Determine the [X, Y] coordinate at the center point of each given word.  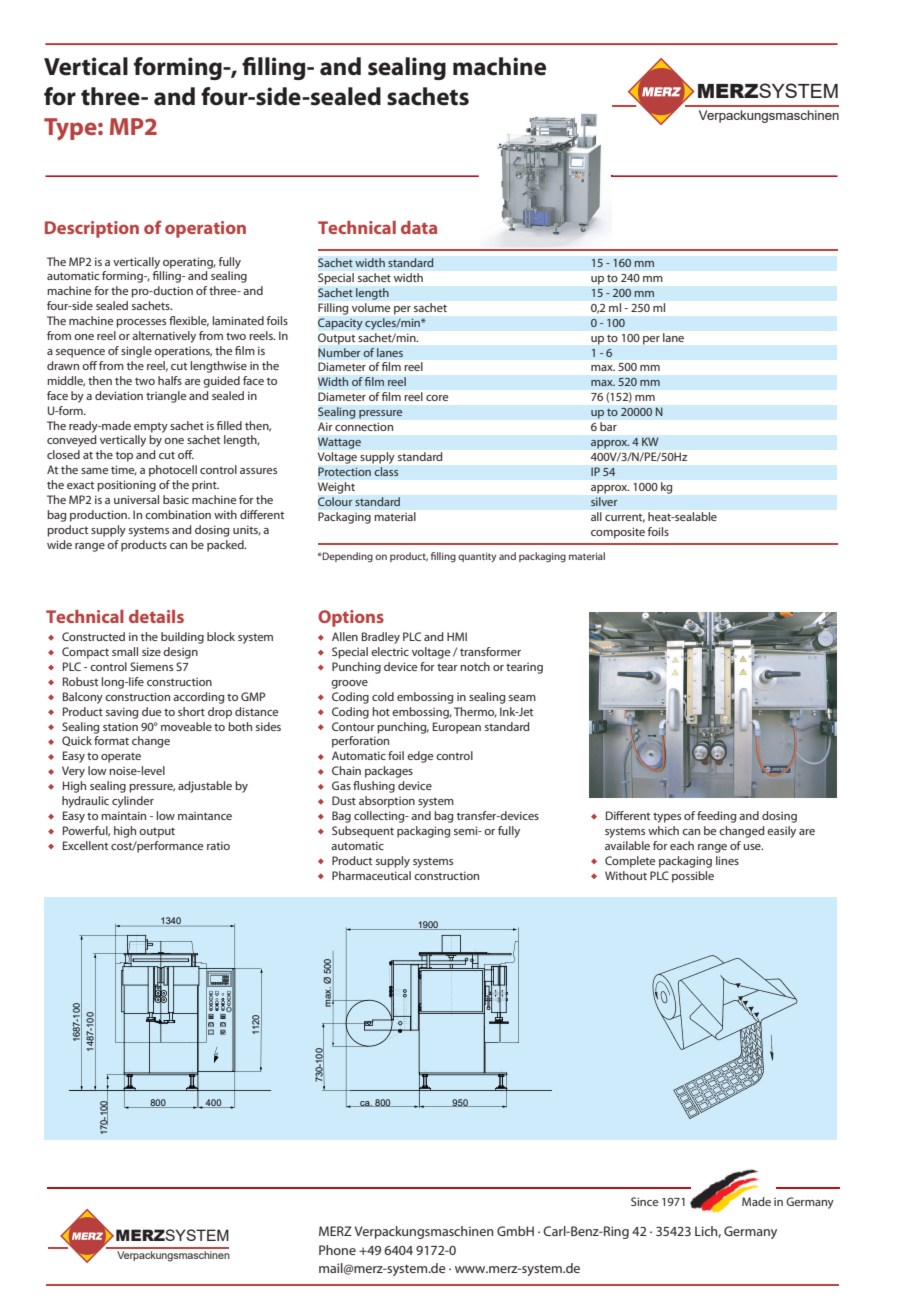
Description [92, 229]
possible [693, 877]
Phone [337, 1250]
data [419, 227]
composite [618, 533]
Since [644, 1201]
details [156, 616]
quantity [477, 557]
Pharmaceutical [371, 875]
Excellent [85, 845]
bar [608, 426]
